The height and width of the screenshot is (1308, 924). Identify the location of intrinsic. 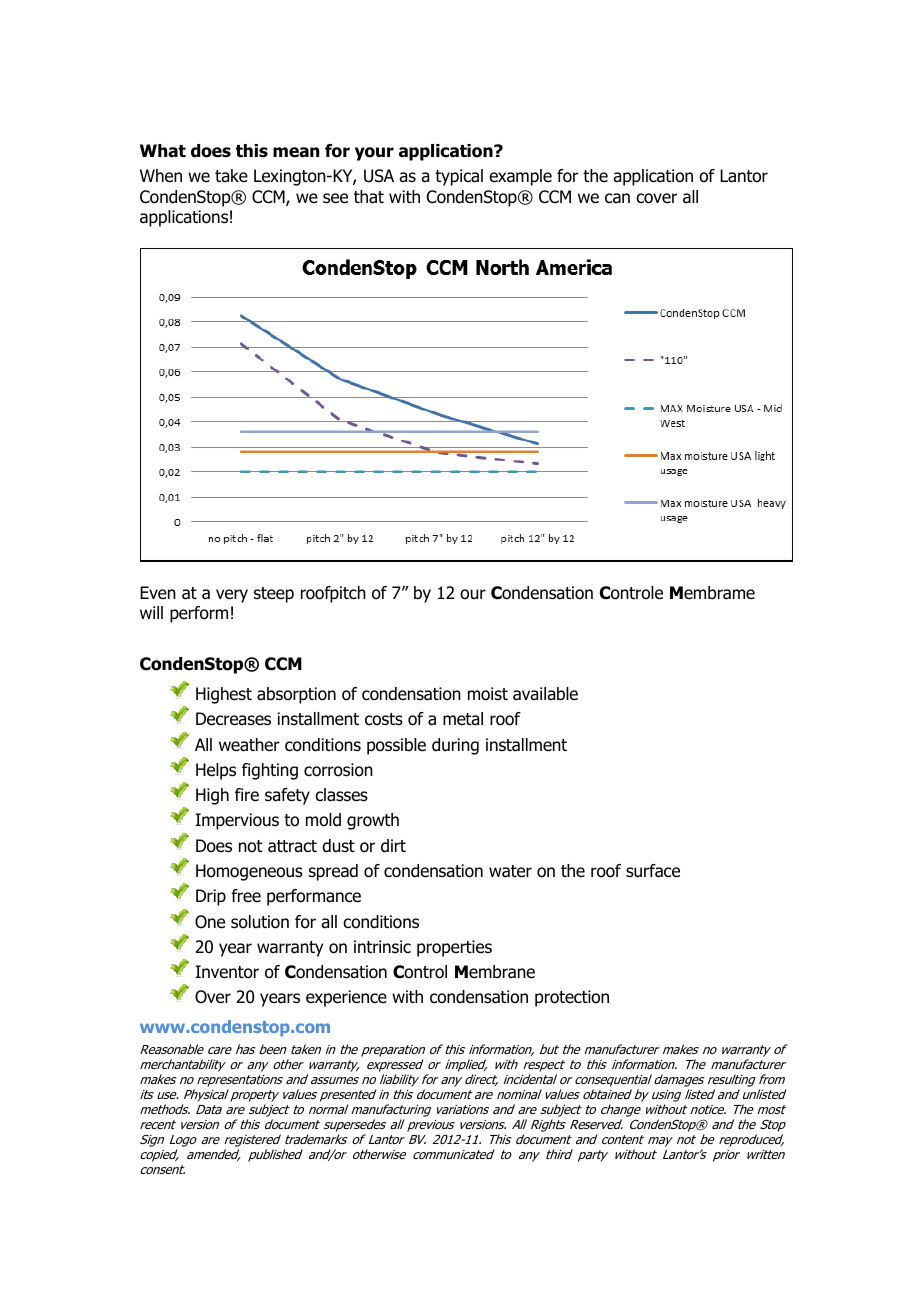
(382, 947).
